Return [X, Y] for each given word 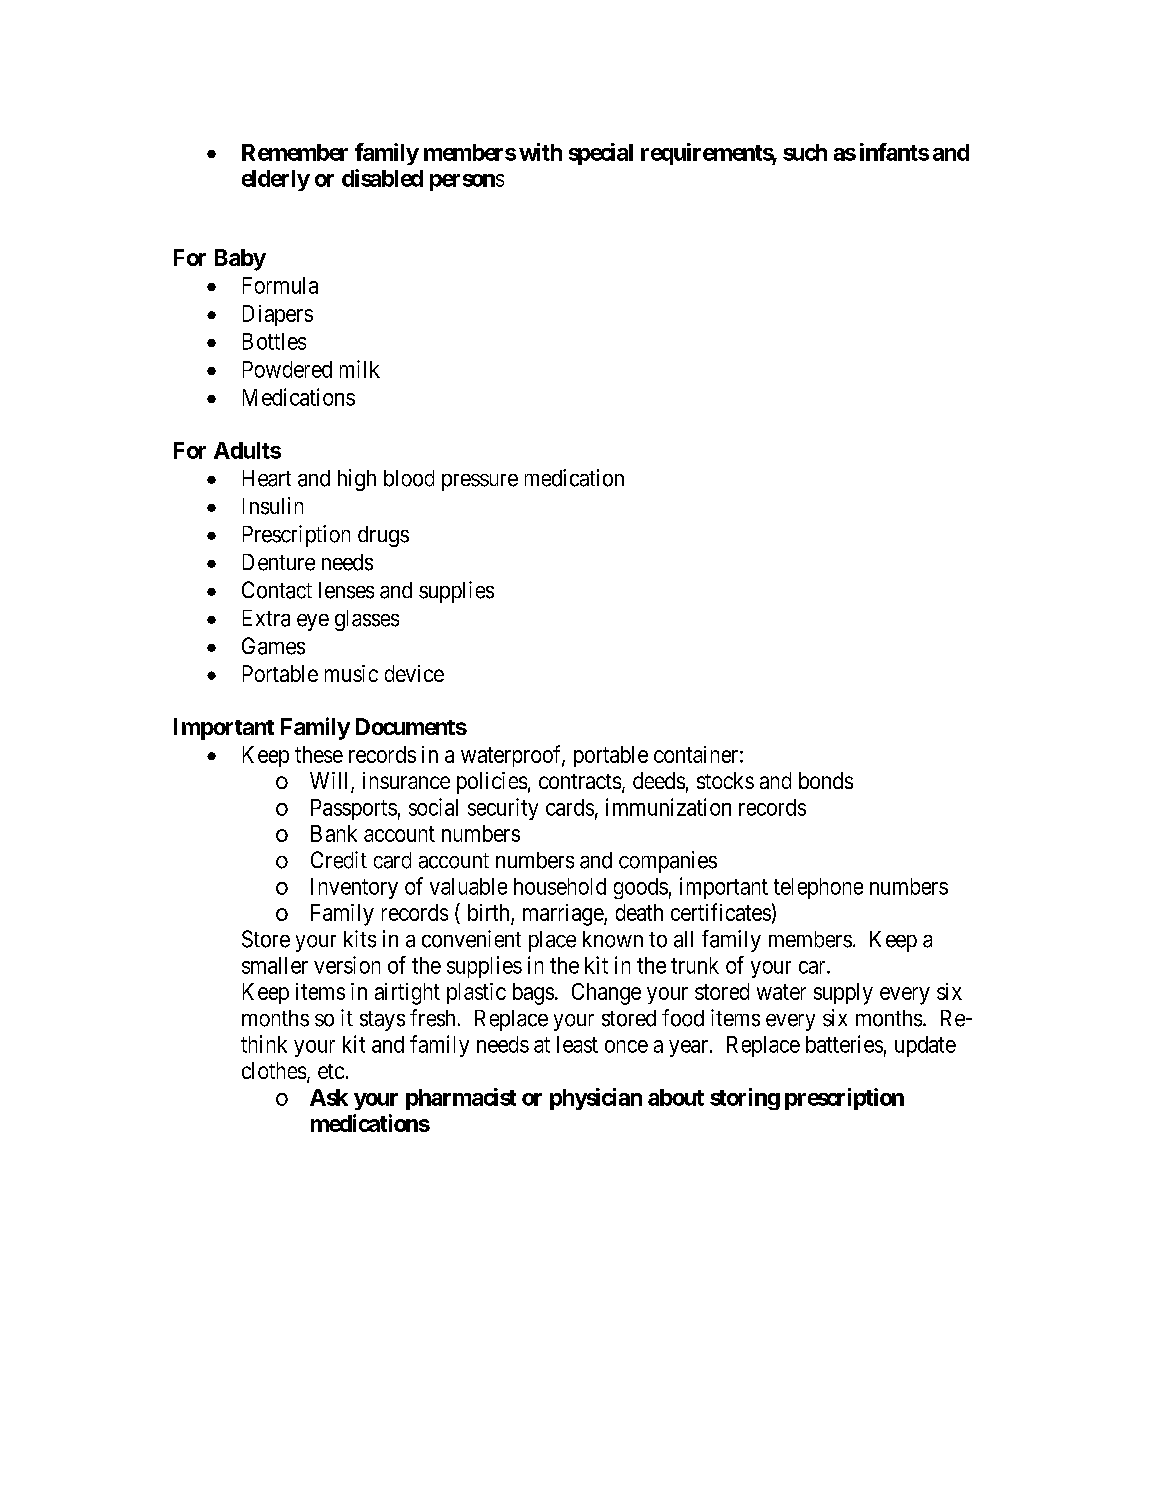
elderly [276, 180]
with [540, 152]
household [560, 886]
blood [409, 478]
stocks [725, 780]
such [805, 152]
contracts [580, 781]
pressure [480, 482]
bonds [826, 780]
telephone [818, 888]
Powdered [287, 369]
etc [331, 1071]
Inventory [354, 888]
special [601, 154]
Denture [279, 562]
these [319, 754]
